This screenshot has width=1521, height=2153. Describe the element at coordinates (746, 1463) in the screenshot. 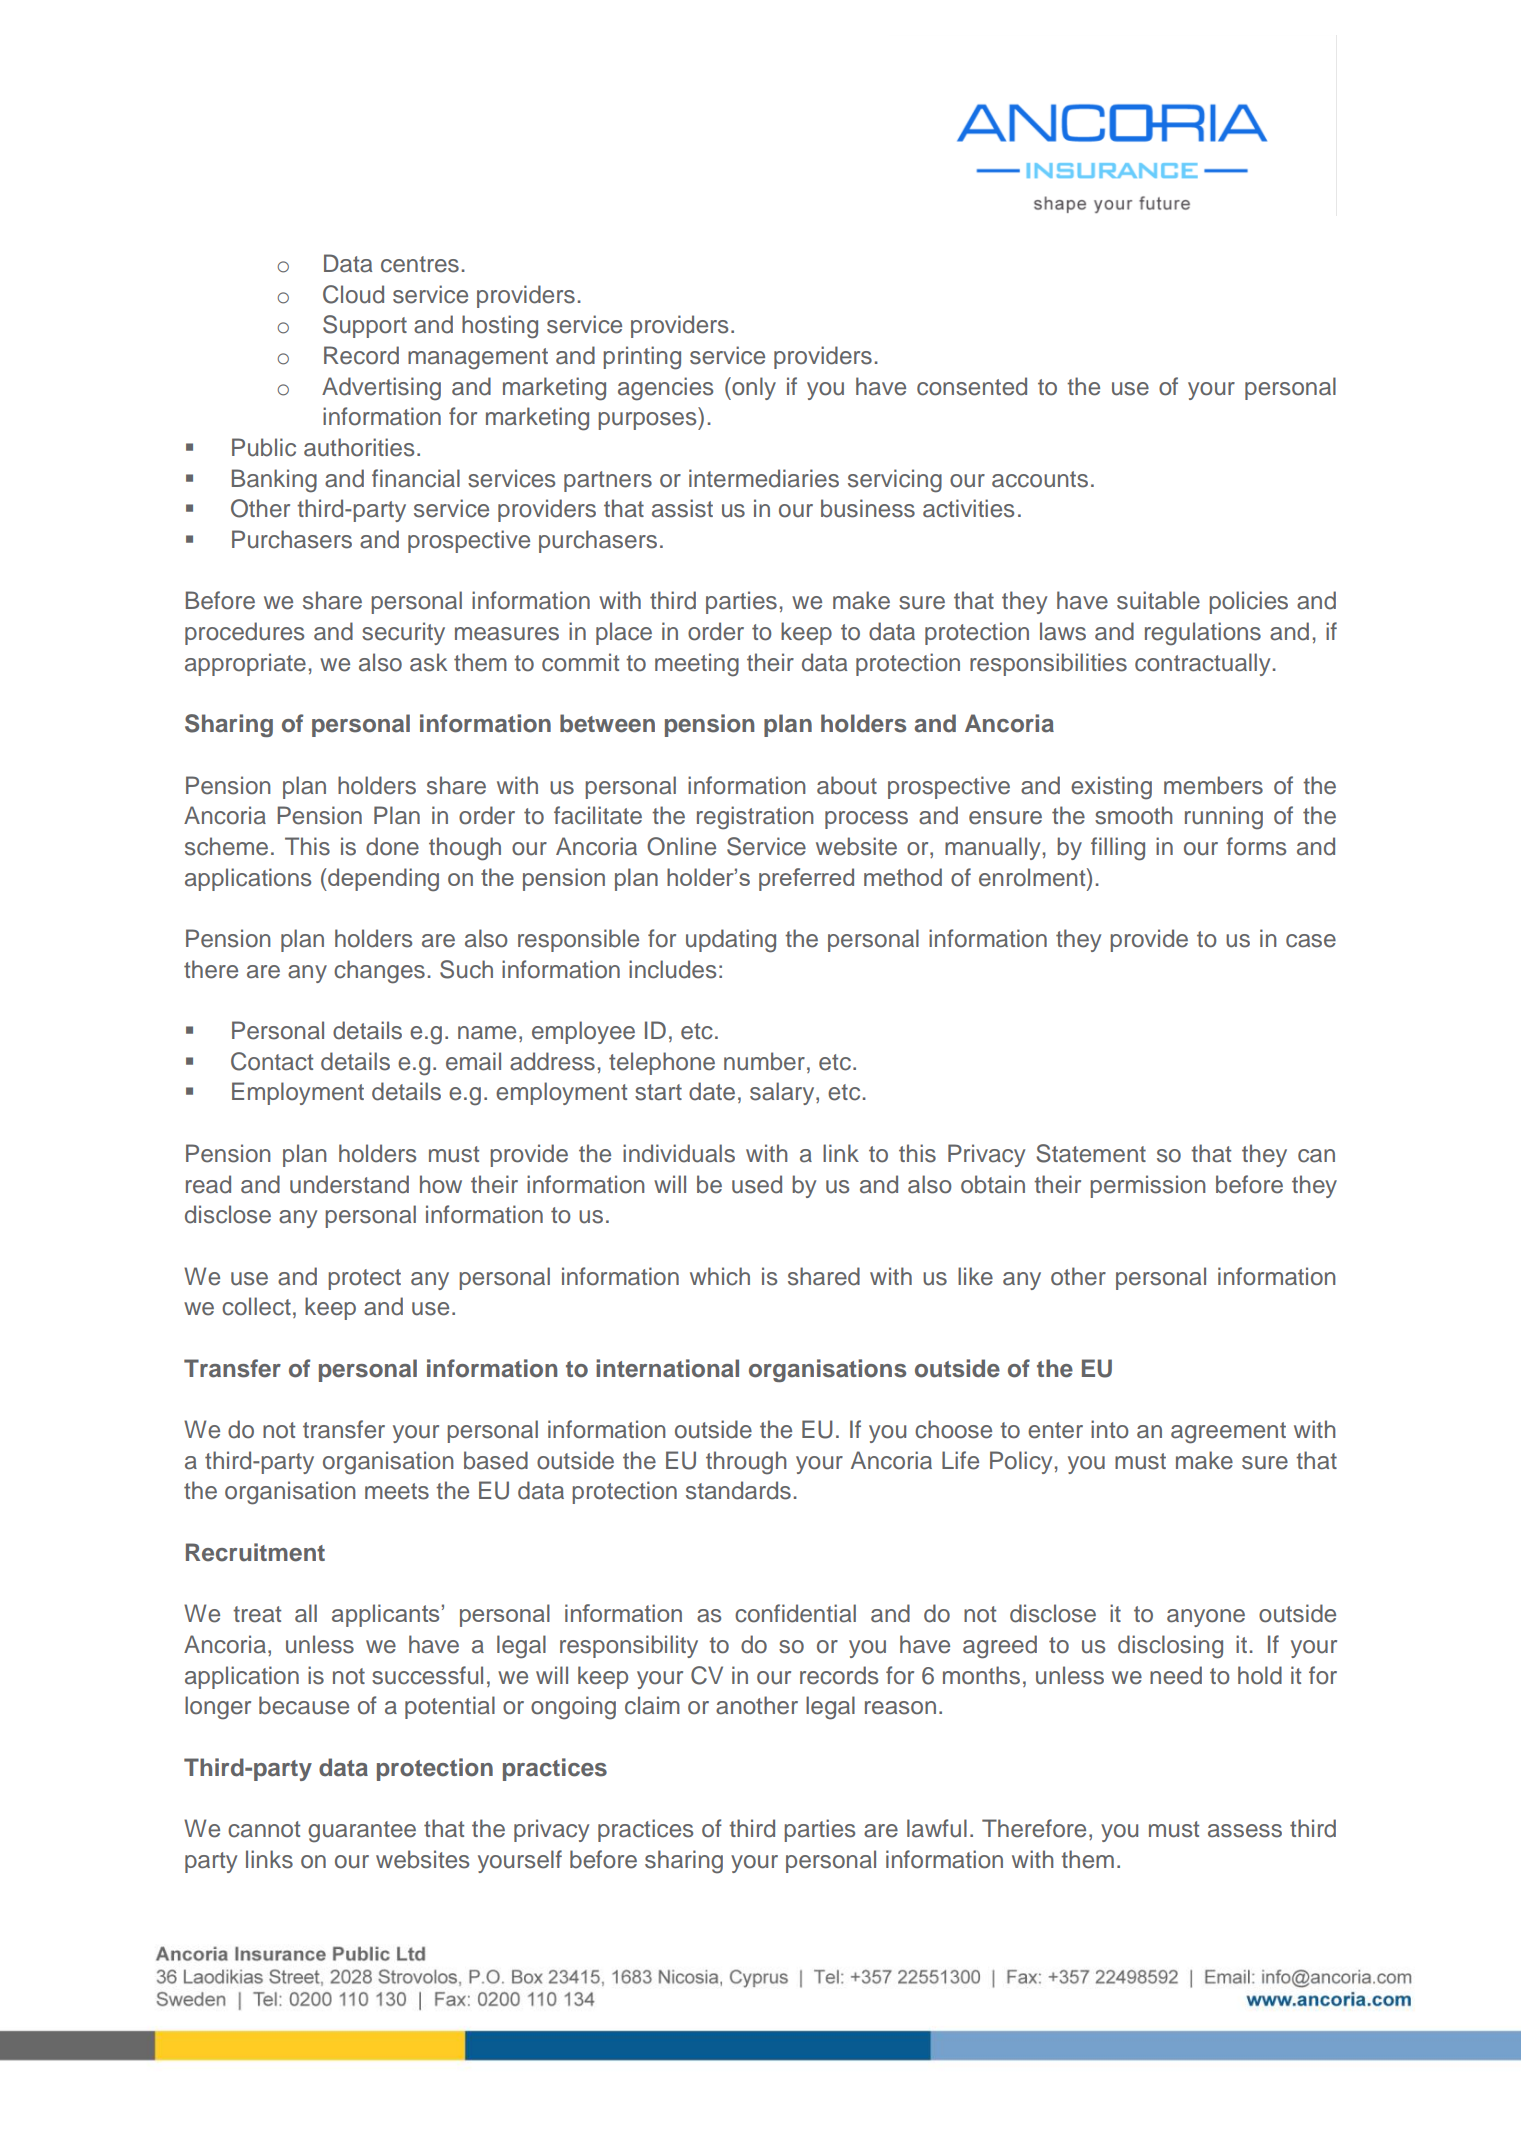

I see `through` at that location.
